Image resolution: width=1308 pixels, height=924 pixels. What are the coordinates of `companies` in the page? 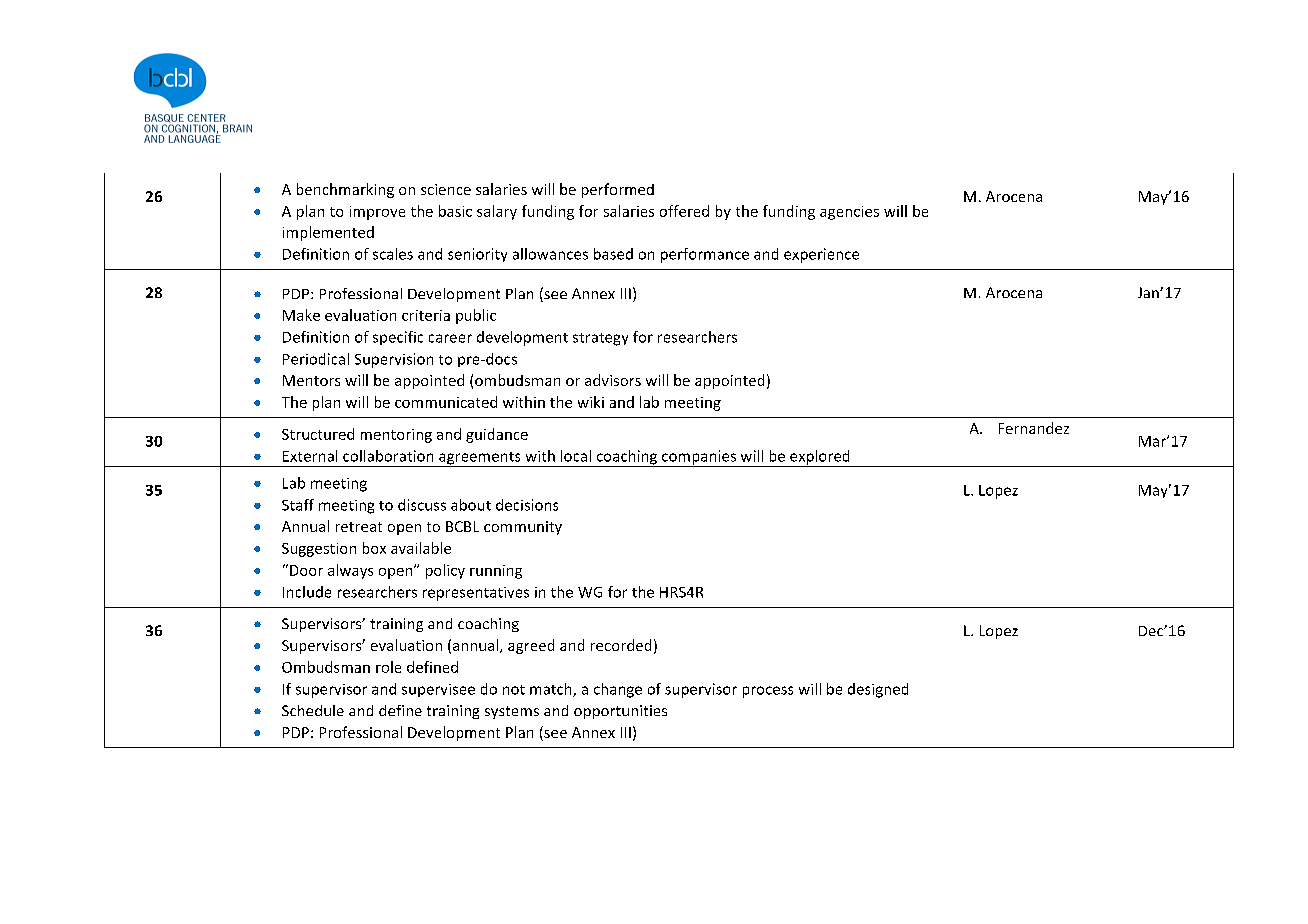 It's located at (699, 458).
